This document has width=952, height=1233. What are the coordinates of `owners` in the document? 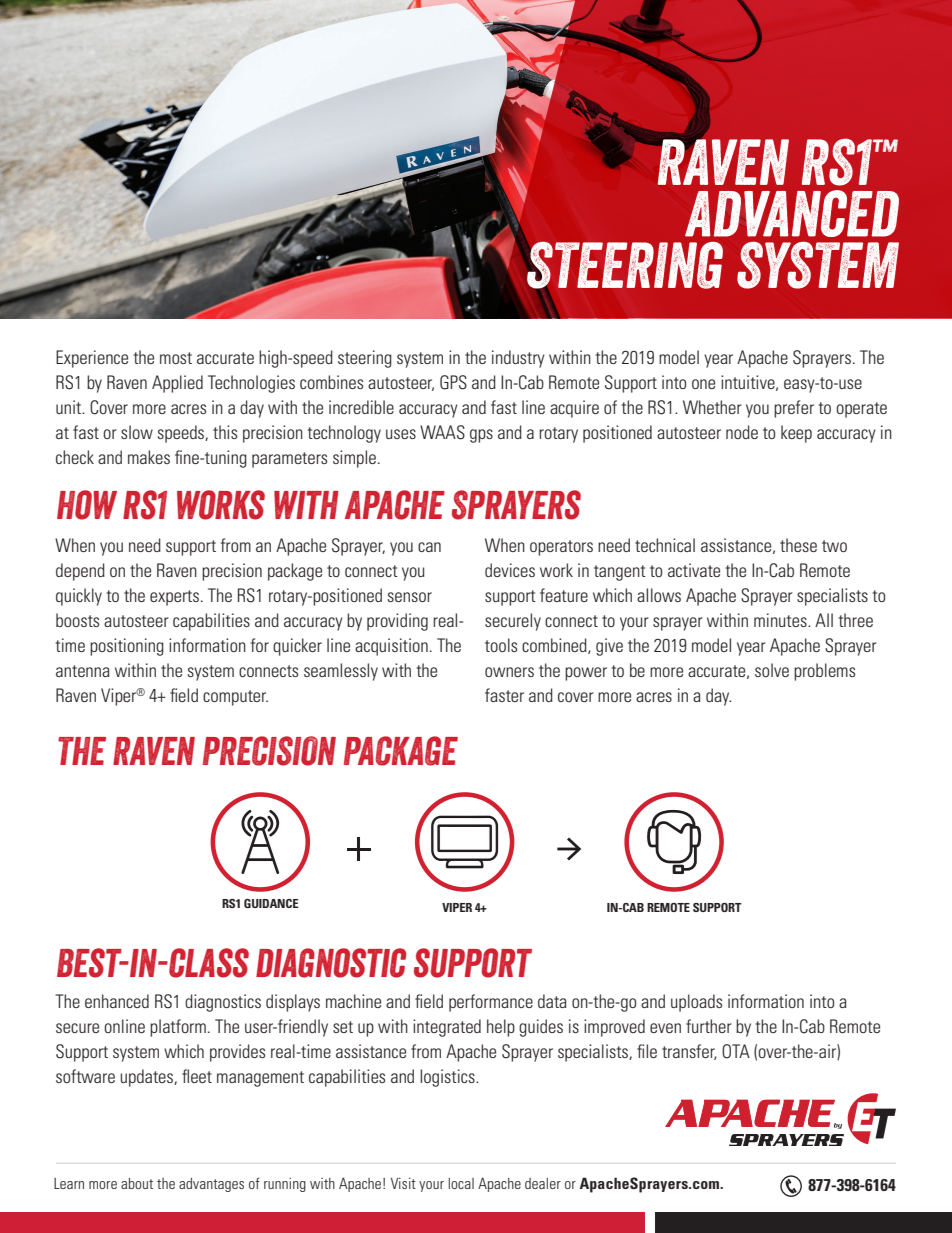 It's located at (509, 672).
